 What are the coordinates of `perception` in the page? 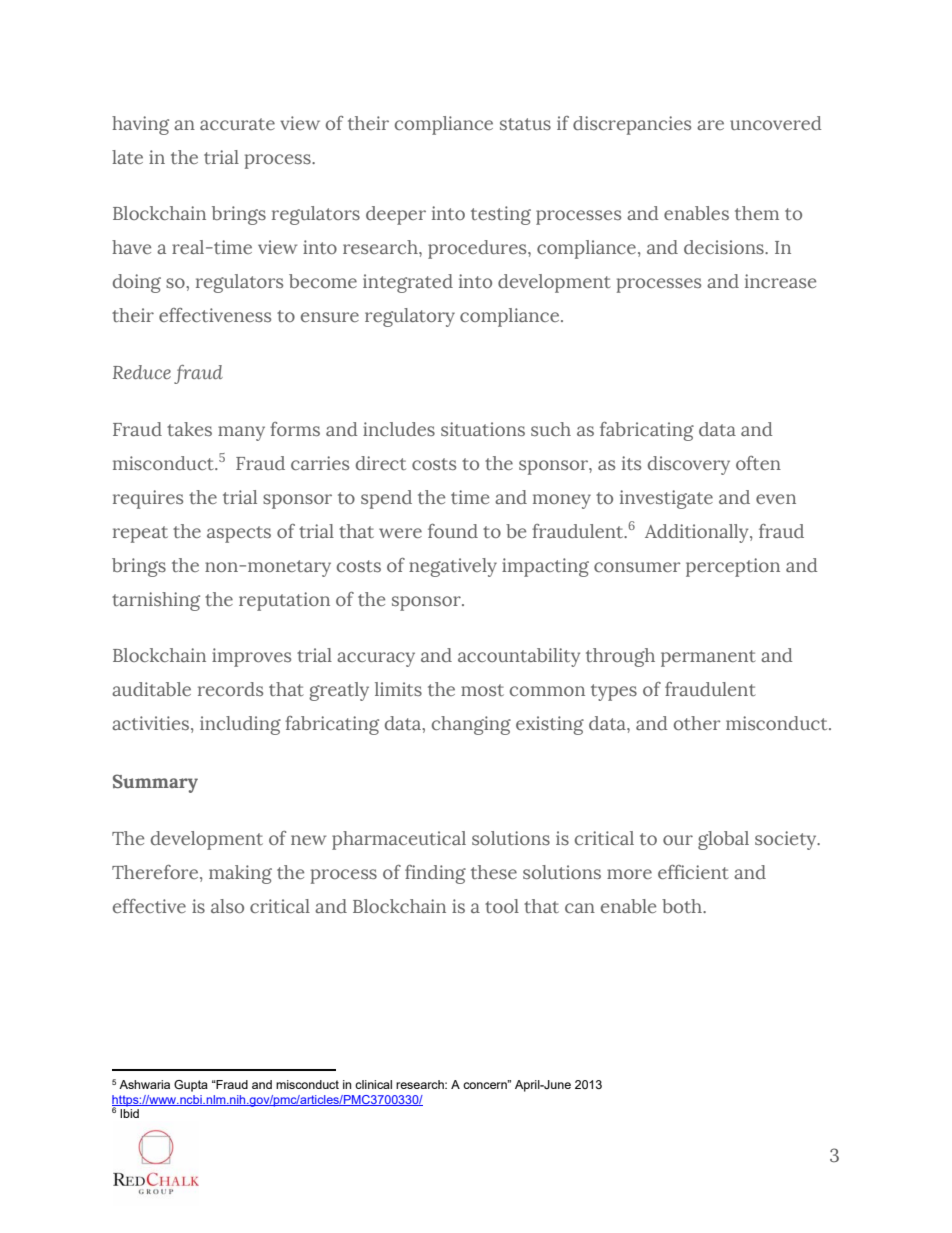 It's located at (733, 567).
